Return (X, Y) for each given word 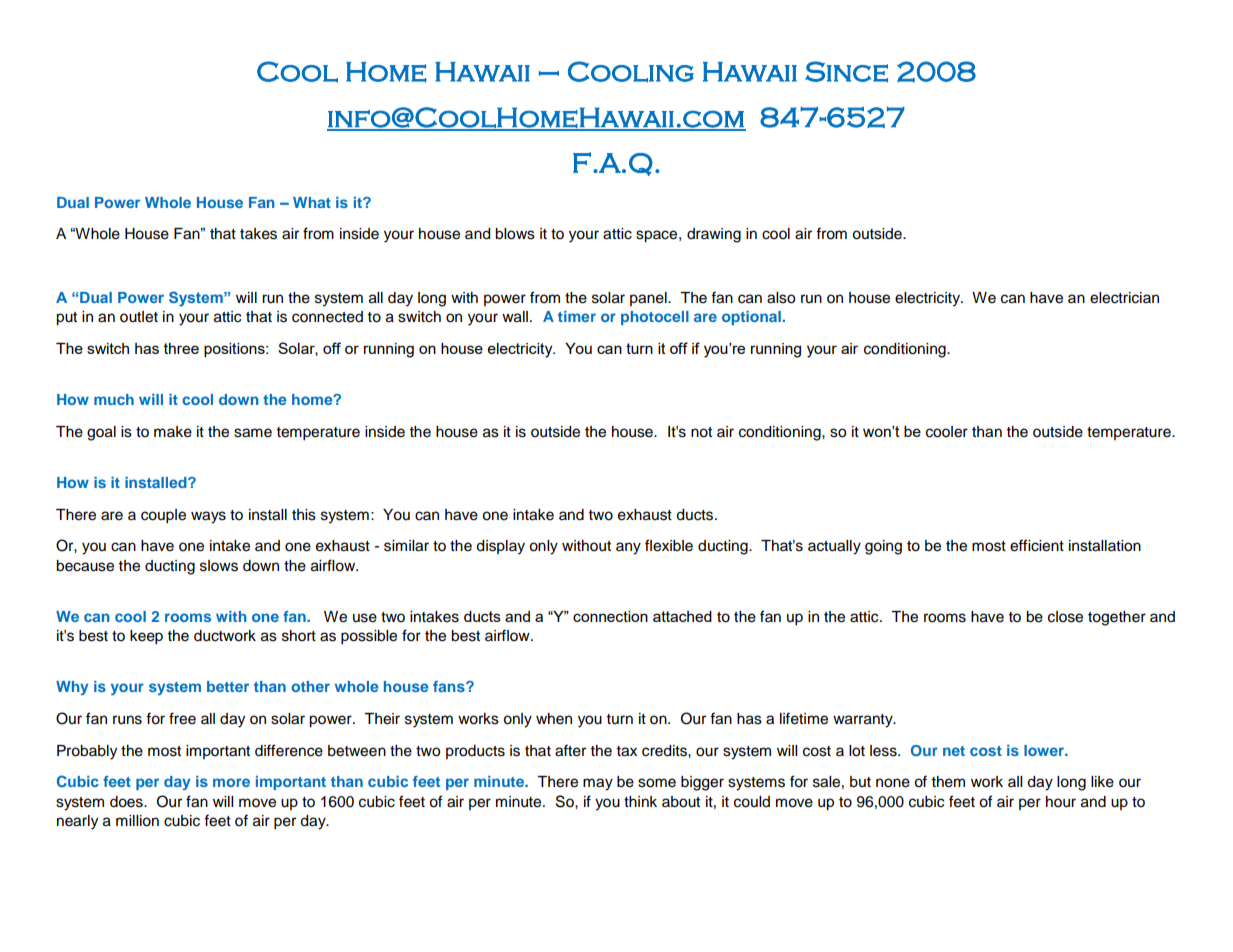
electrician (1124, 298)
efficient (1037, 545)
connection (610, 616)
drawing (714, 235)
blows (515, 234)
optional (751, 318)
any (628, 548)
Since (846, 72)
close (1065, 617)
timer (577, 316)
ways (208, 517)
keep (146, 637)
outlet (139, 317)
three (181, 348)
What (312, 202)
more (231, 782)
